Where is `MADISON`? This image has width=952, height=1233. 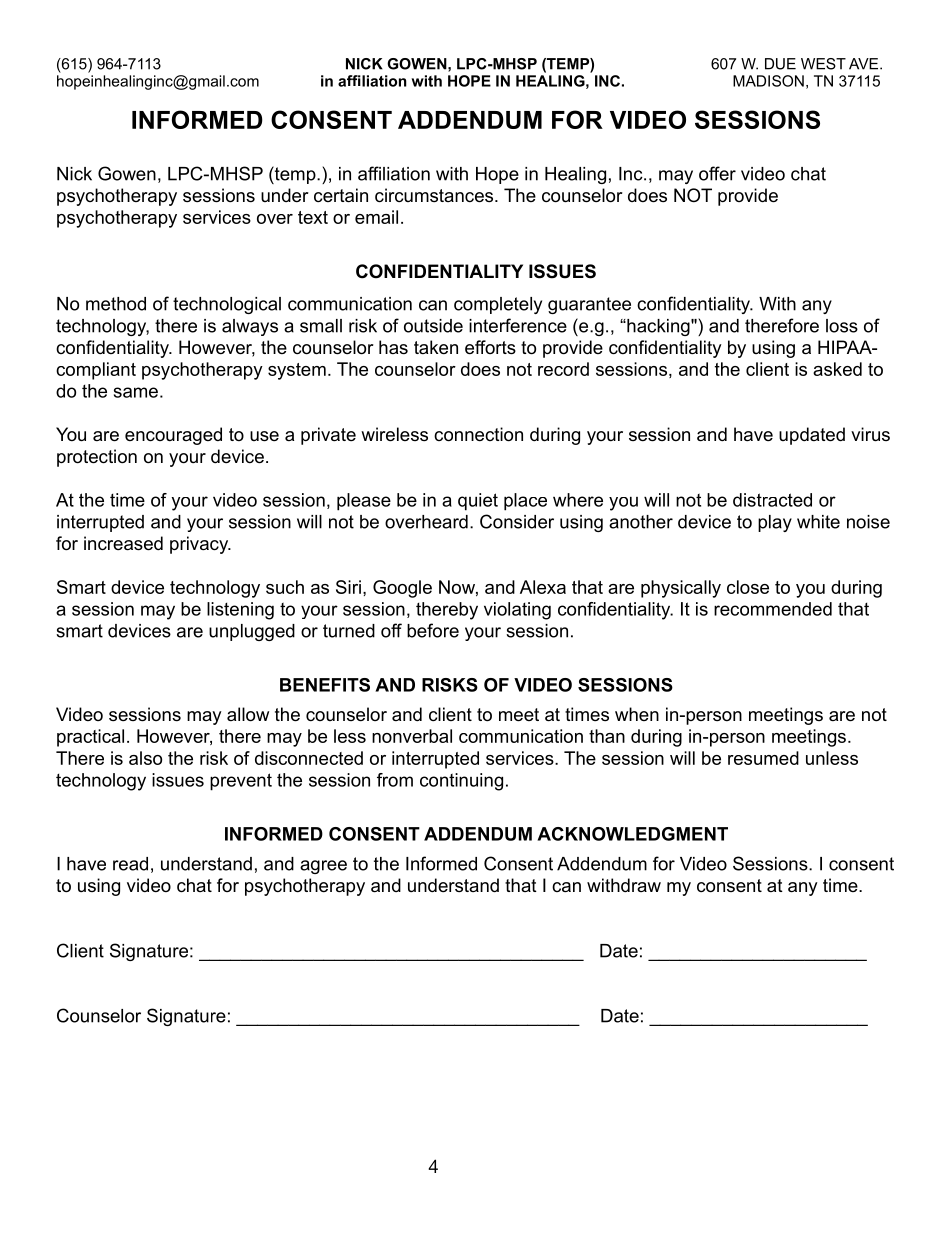
MADISON is located at coordinates (768, 81).
